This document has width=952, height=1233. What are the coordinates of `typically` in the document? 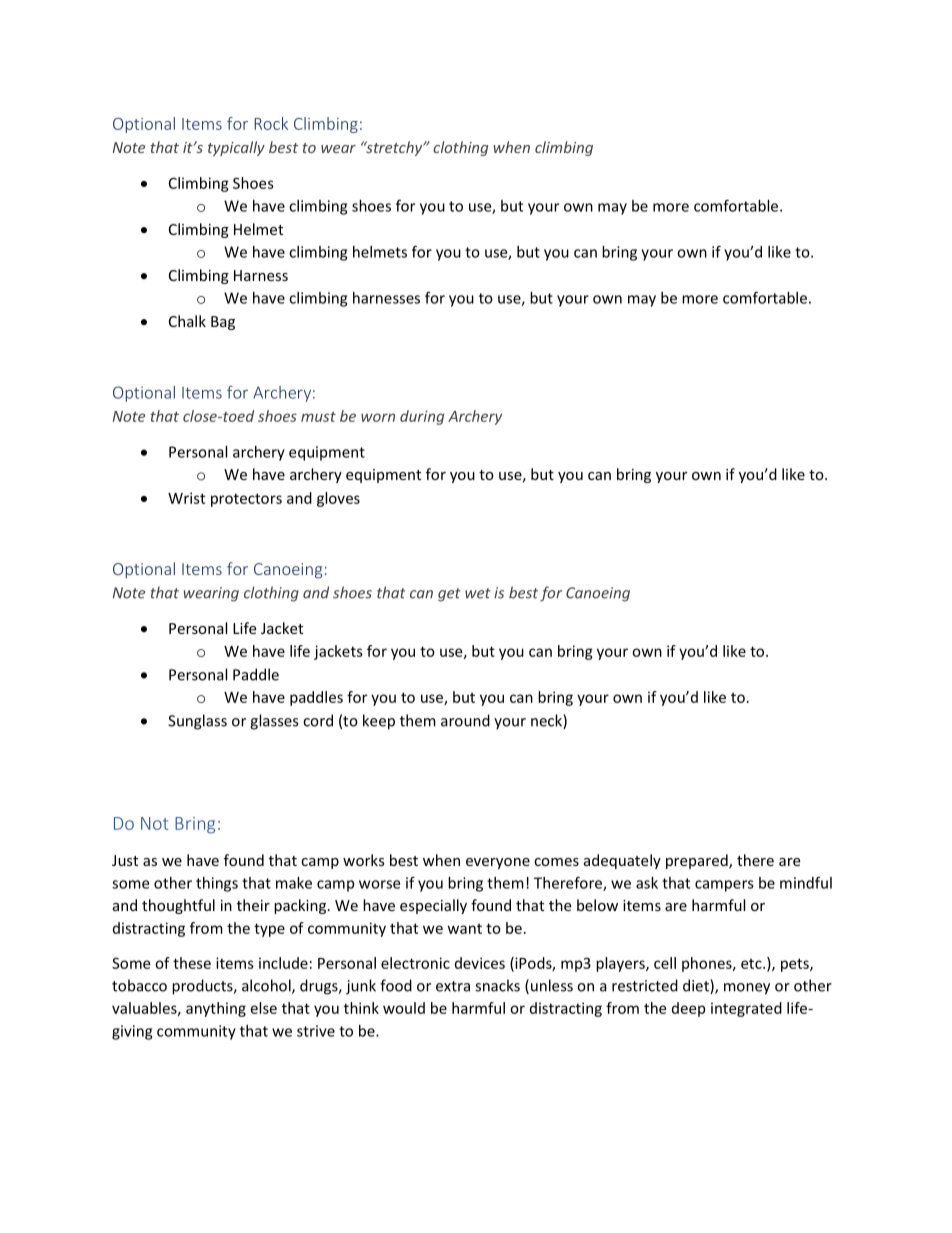 It's located at (236, 148).
